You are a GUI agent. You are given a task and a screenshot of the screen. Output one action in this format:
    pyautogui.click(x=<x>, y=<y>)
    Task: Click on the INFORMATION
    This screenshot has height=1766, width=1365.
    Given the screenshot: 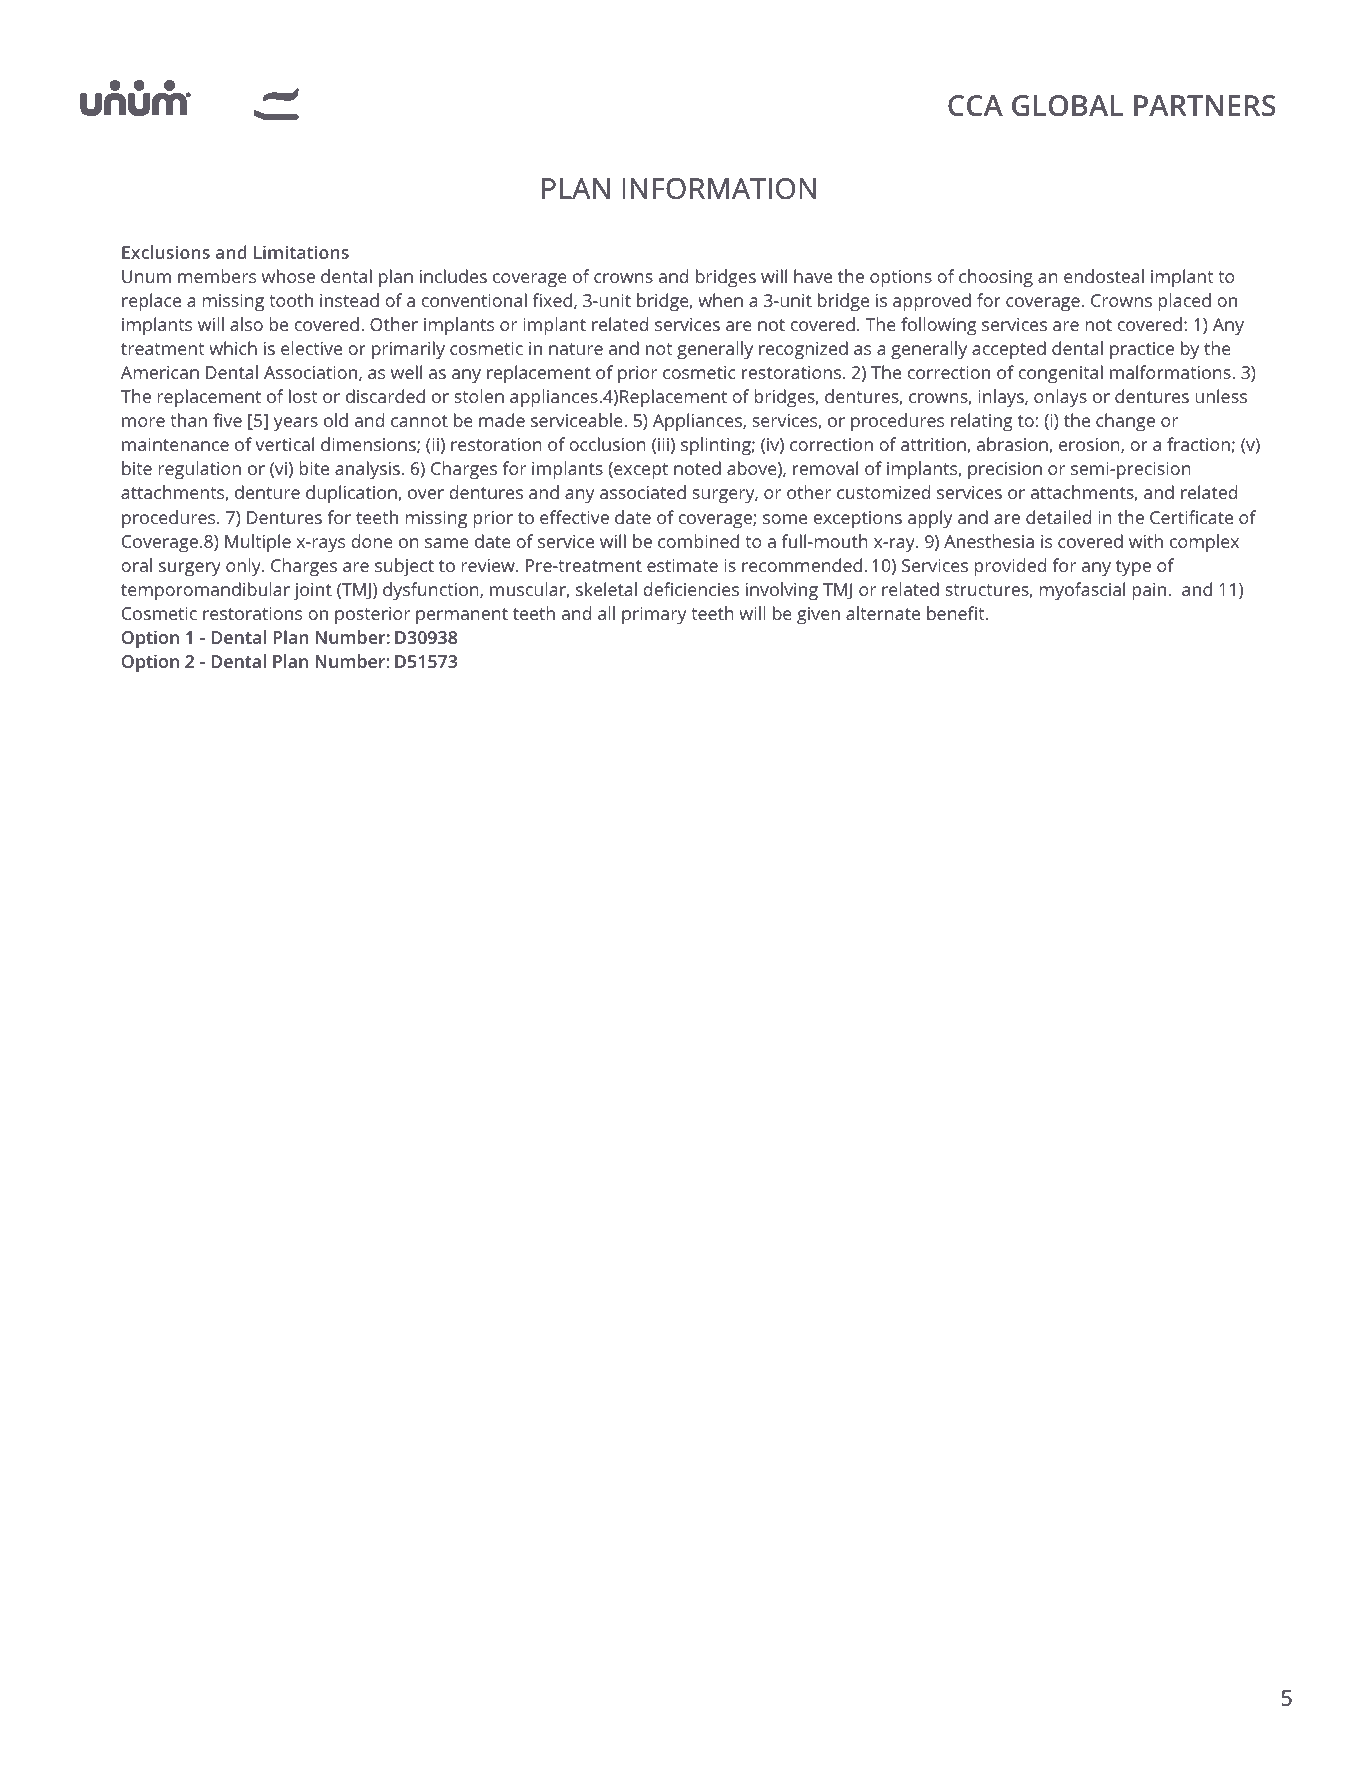 What is the action you would take?
    pyautogui.click(x=719, y=188)
